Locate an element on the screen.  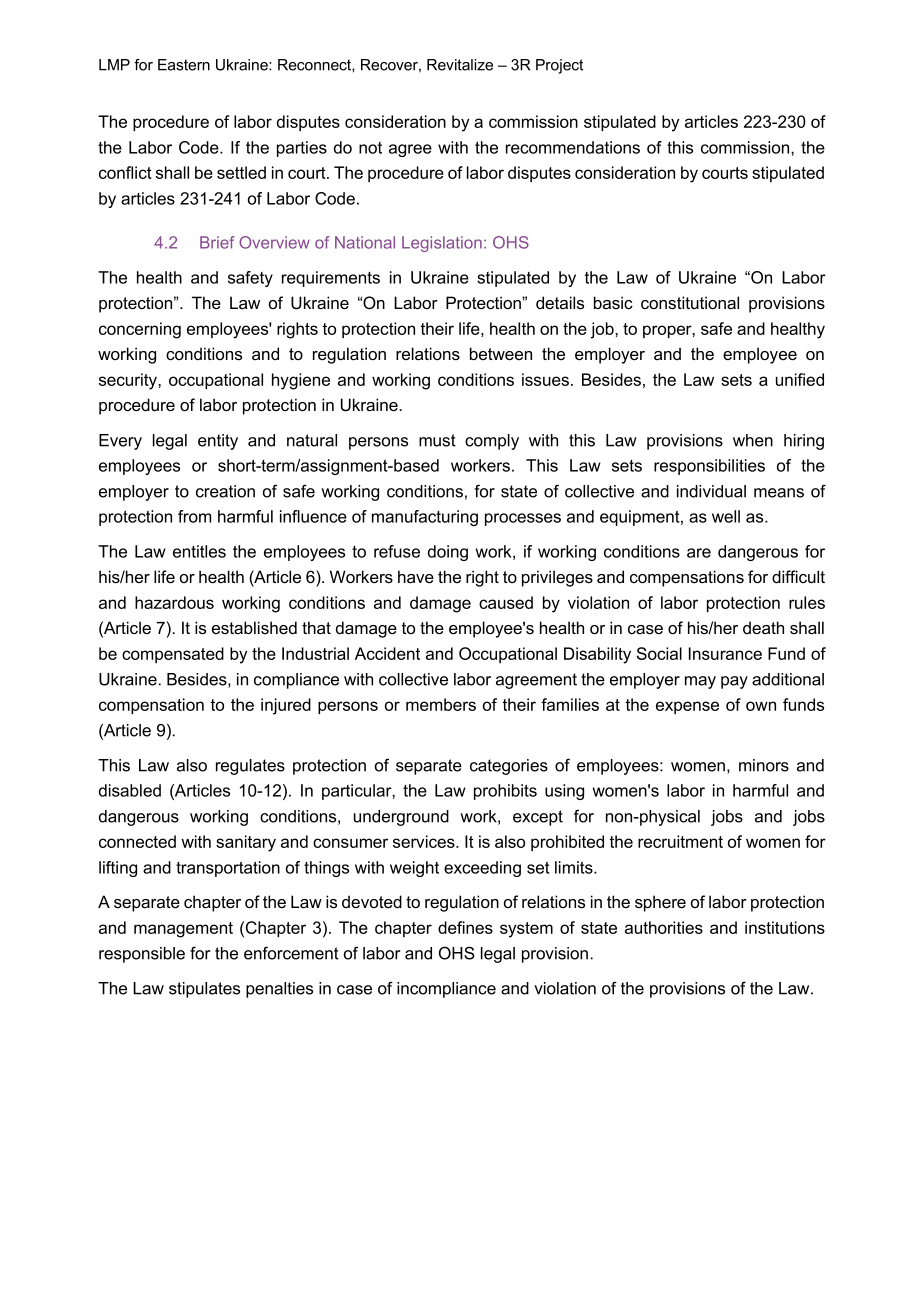
stipulates is located at coordinates (204, 990).
